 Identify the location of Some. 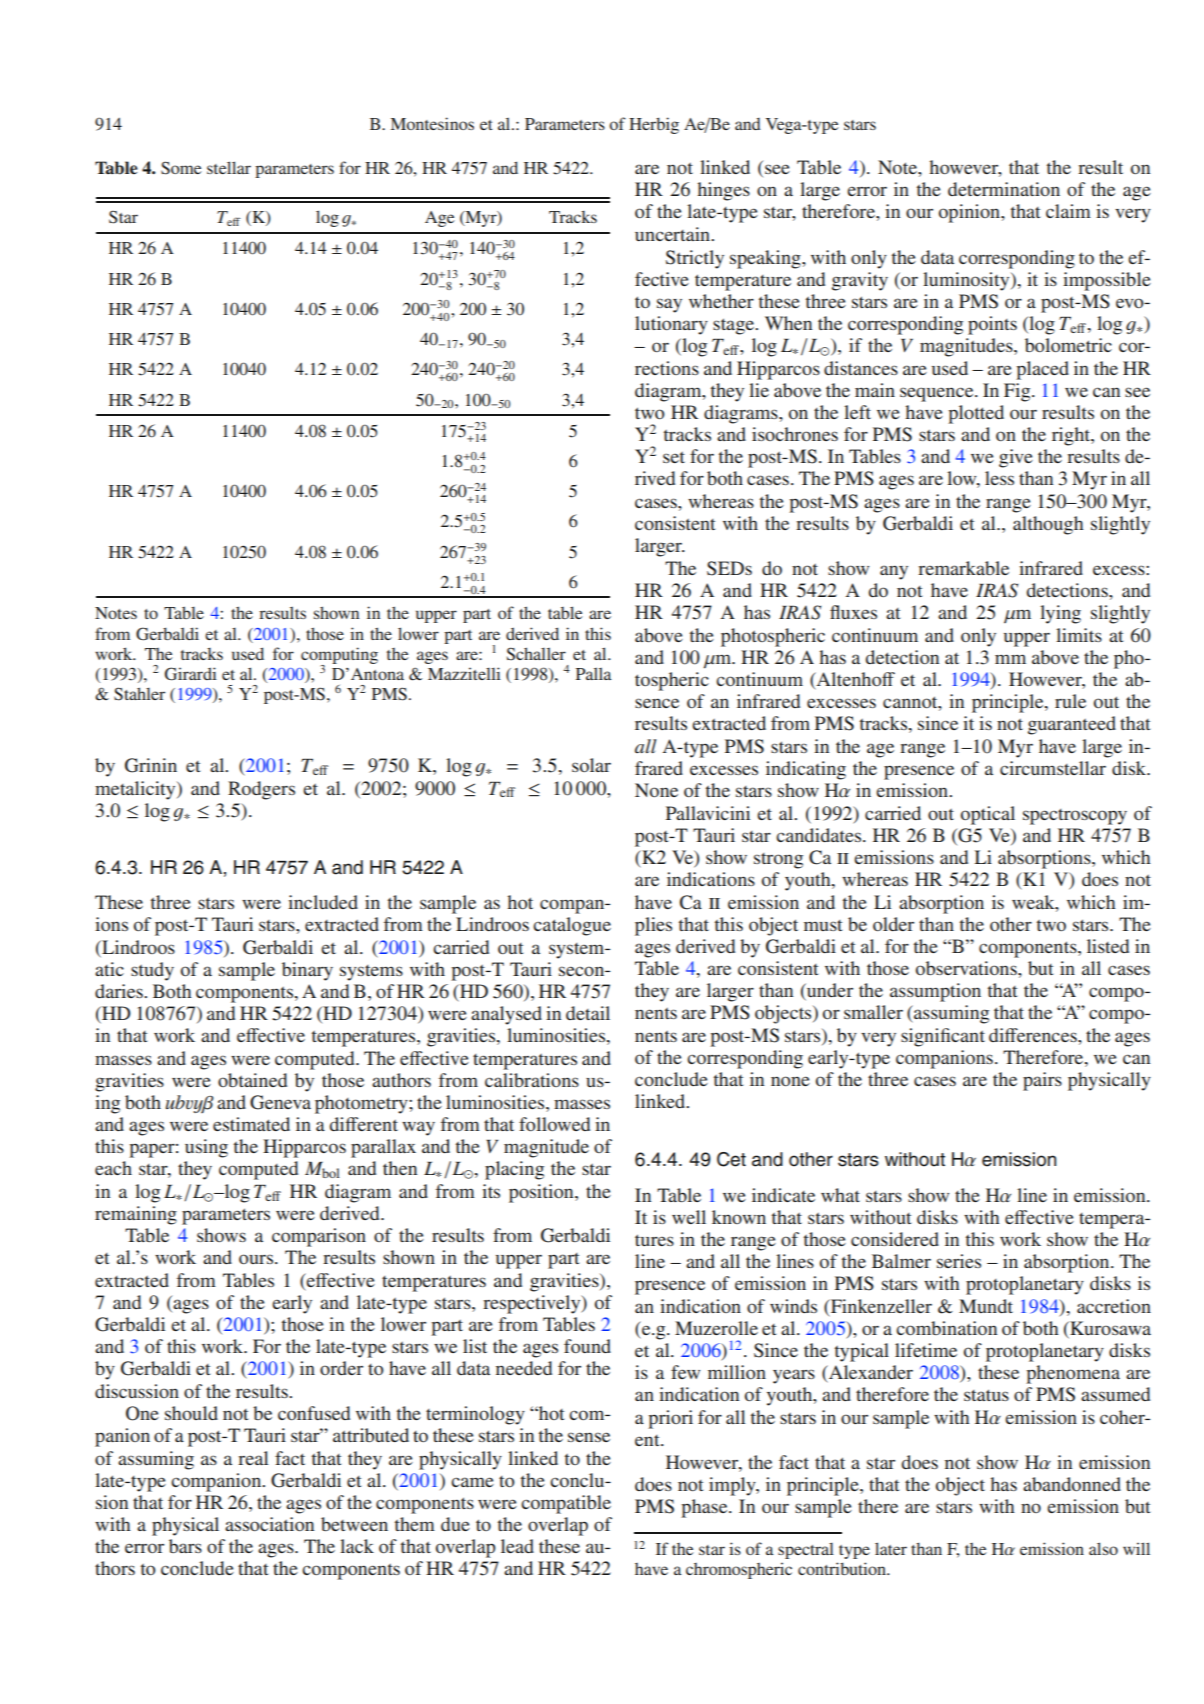
(181, 168).
